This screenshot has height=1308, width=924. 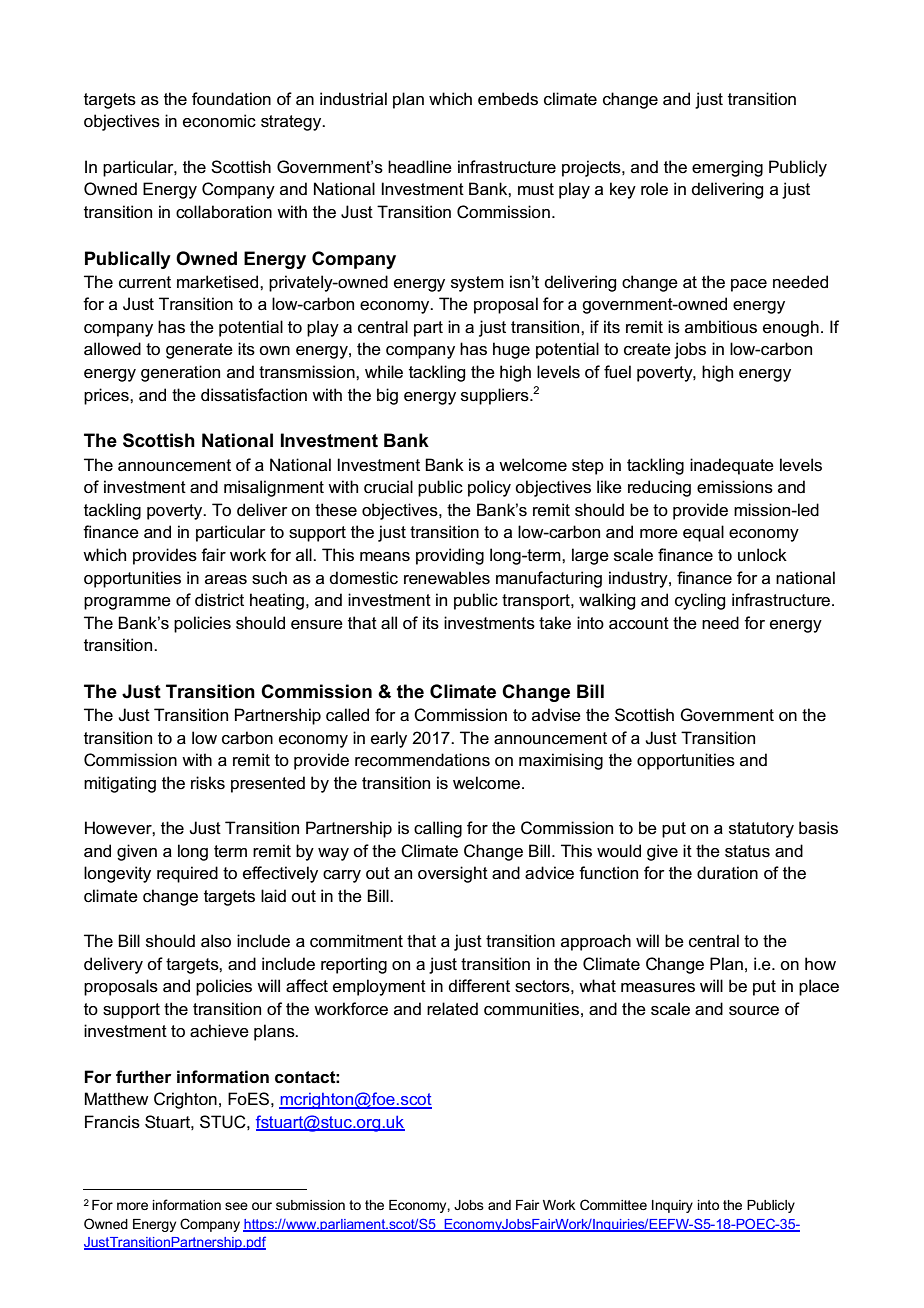 What do you see at coordinates (727, 168) in the screenshot?
I see `emerging` at bounding box center [727, 168].
